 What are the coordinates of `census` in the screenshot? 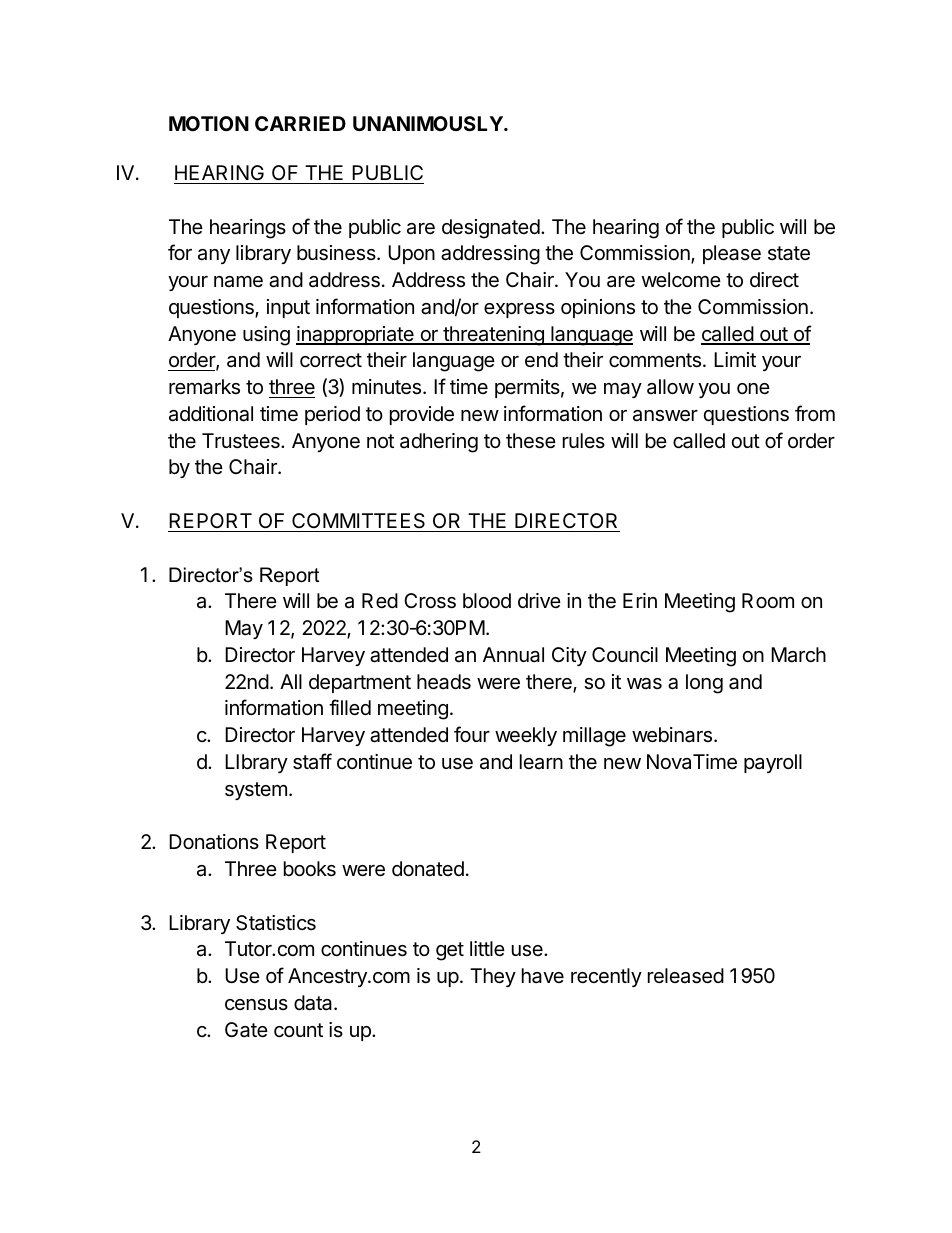 It's located at (256, 1005).
